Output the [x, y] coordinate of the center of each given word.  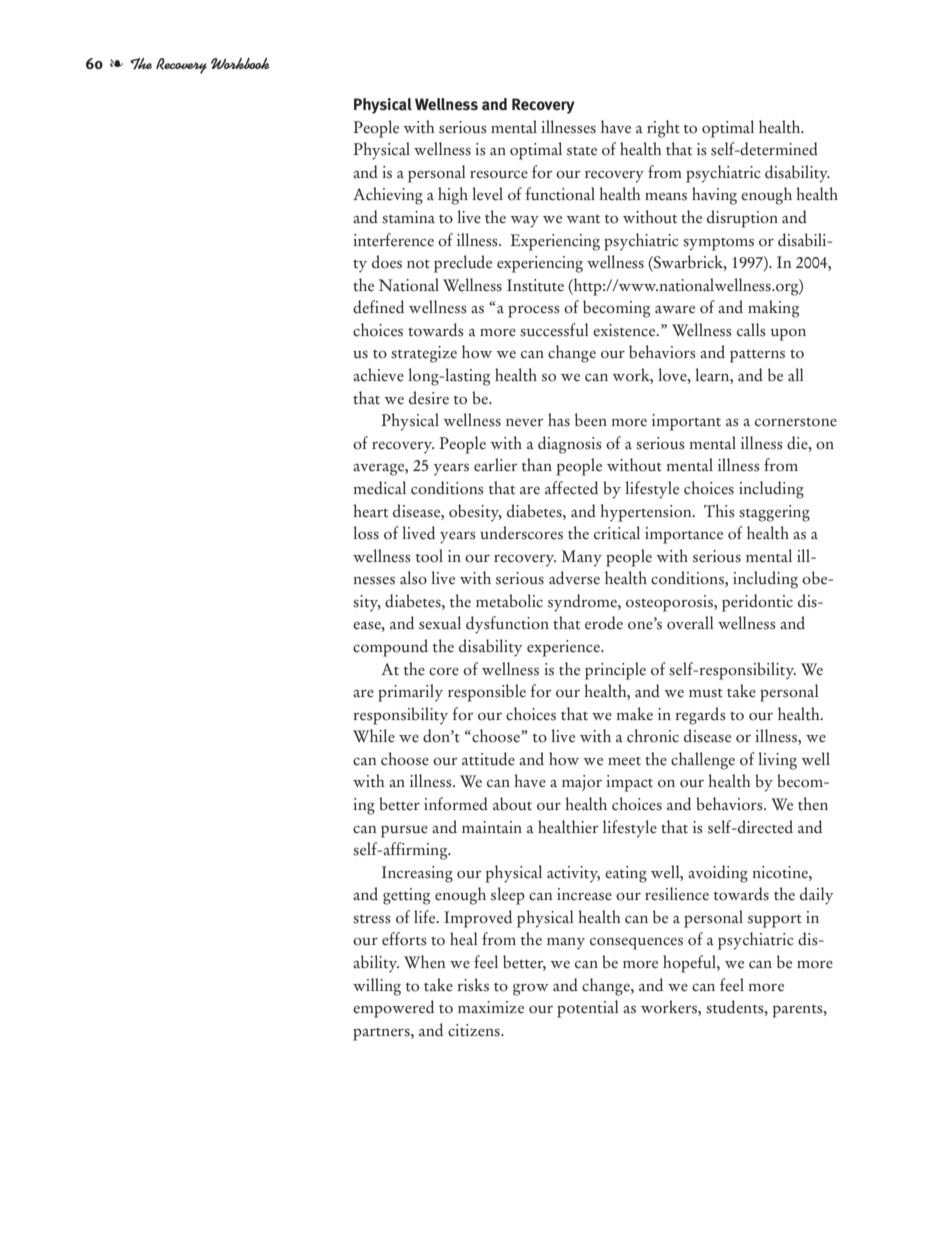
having [714, 196]
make [635, 714]
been [591, 420]
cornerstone [796, 422]
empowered [393, 1009]
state [582, 151]
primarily [410, 693]
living [777, 761]
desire [429, 398]
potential [587, 1009]
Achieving [388, 196]
